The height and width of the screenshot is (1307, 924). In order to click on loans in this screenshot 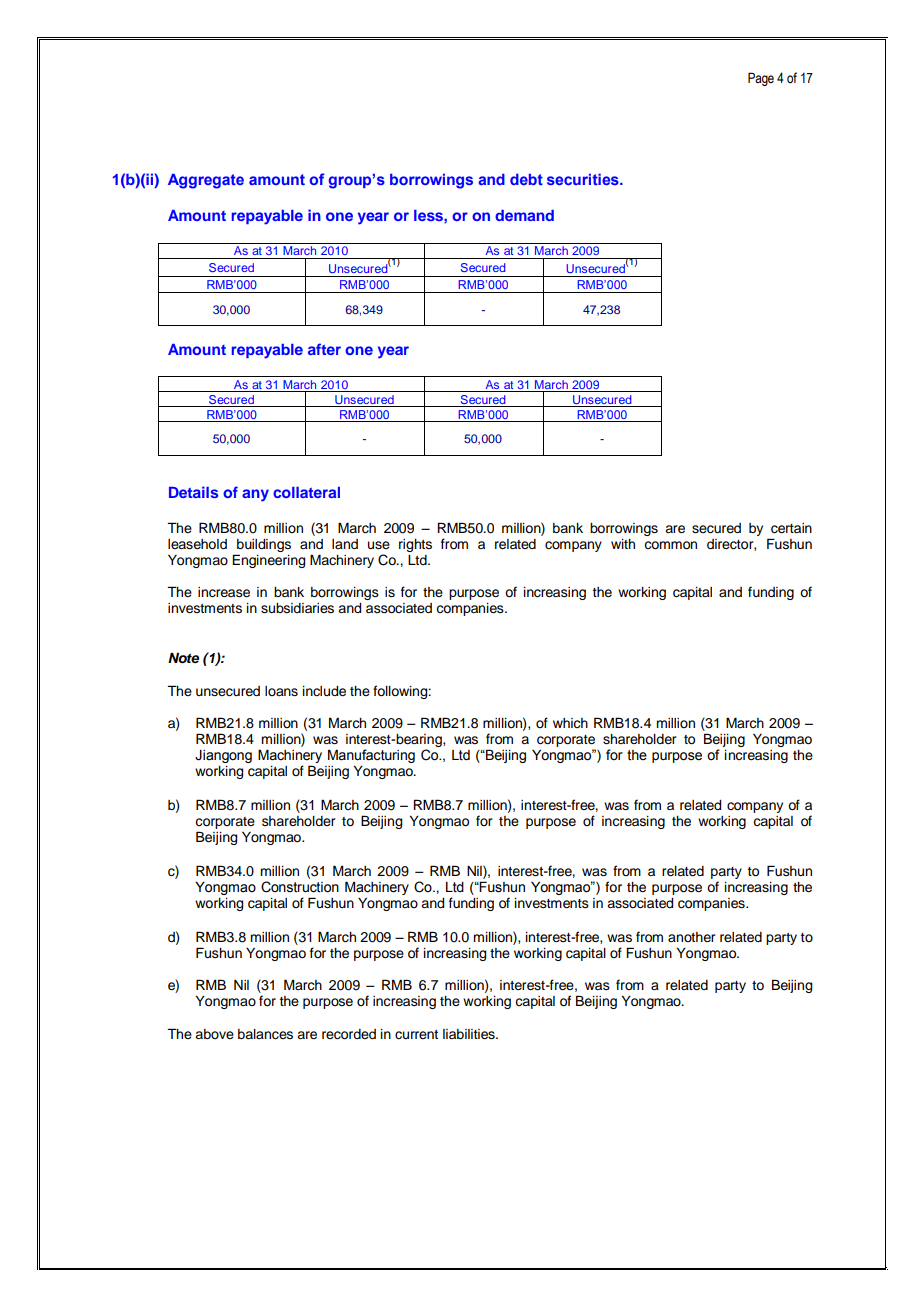, I will do `click(281, 691)`.
